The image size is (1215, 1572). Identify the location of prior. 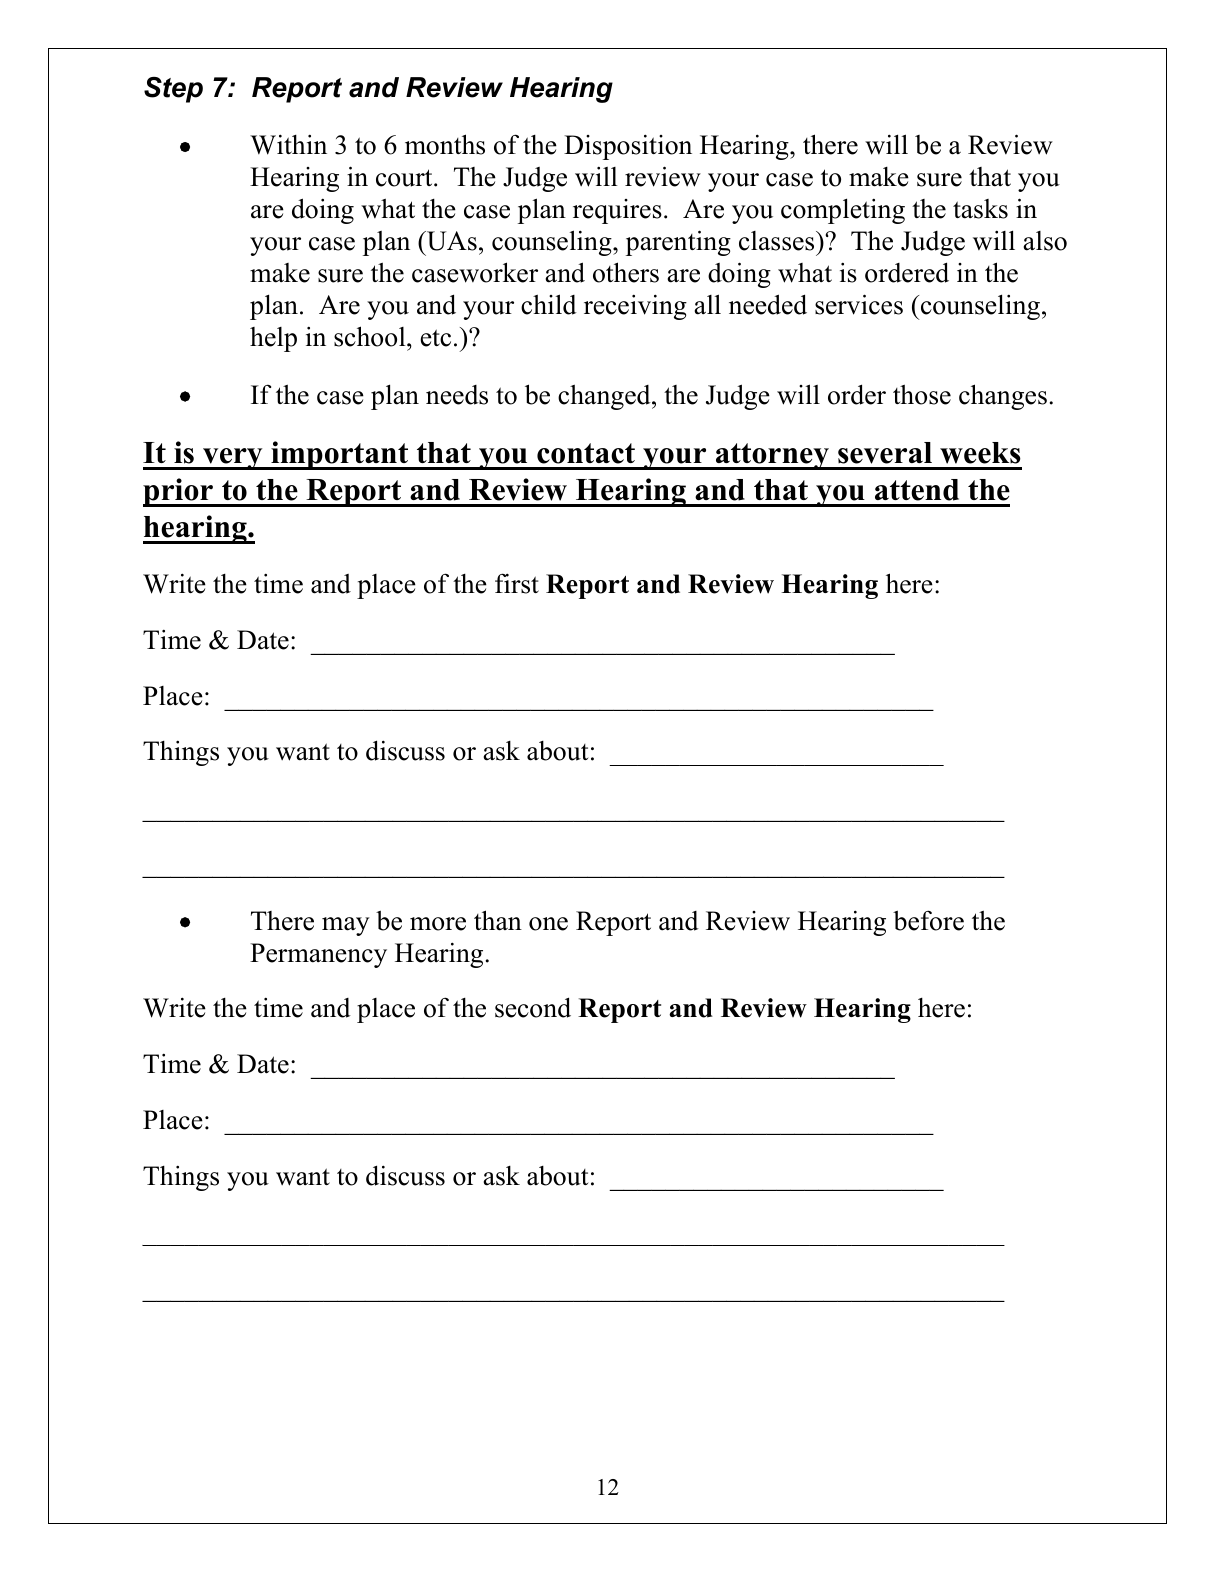
(179, 492).
